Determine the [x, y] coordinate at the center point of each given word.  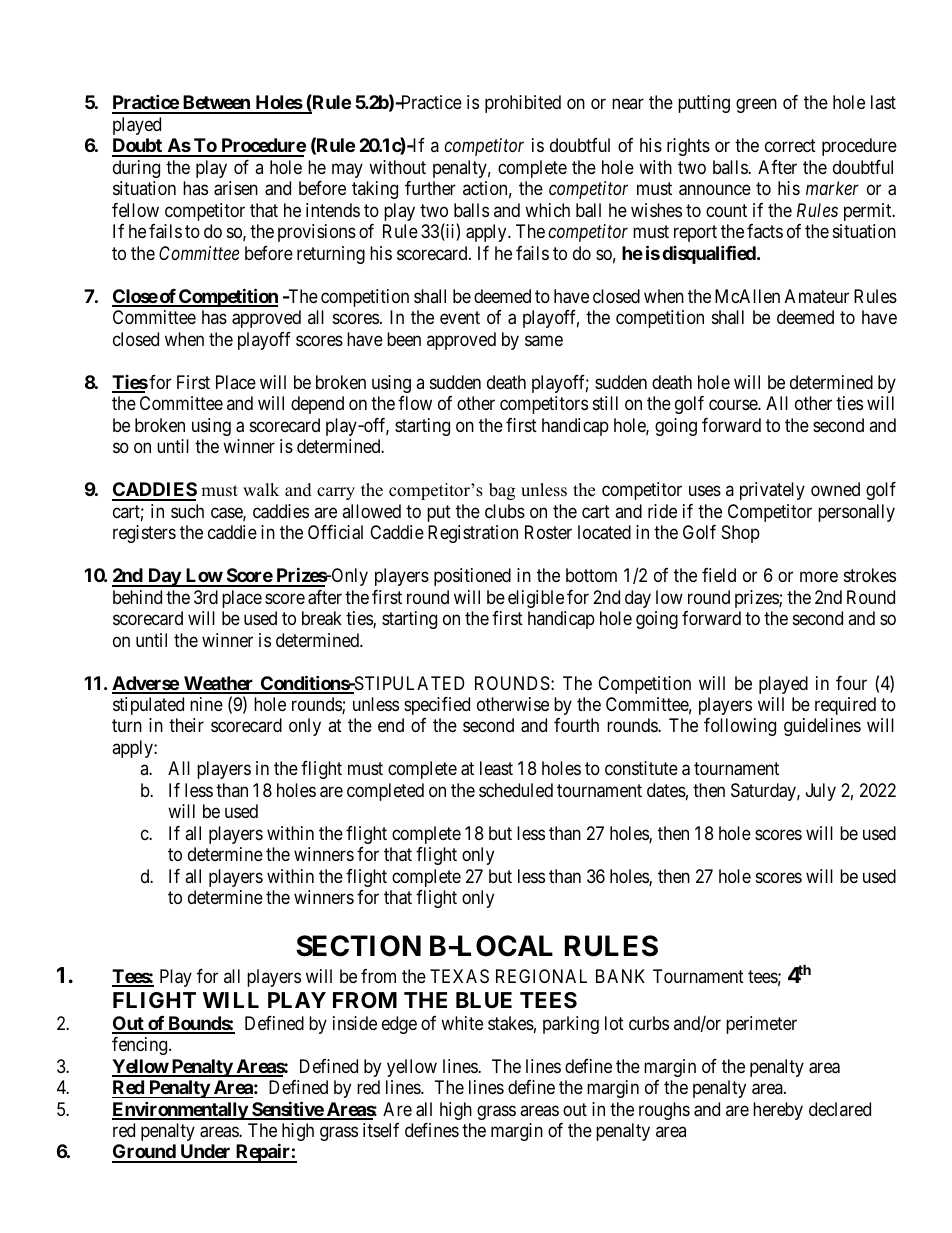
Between [216, 104]
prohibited [523, 104]
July [821, 792]
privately [772, 491]
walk [261, 489]
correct [790, 146]
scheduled [516, 790]
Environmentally [180, 1110]
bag [502, 491]
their [186, 725]
